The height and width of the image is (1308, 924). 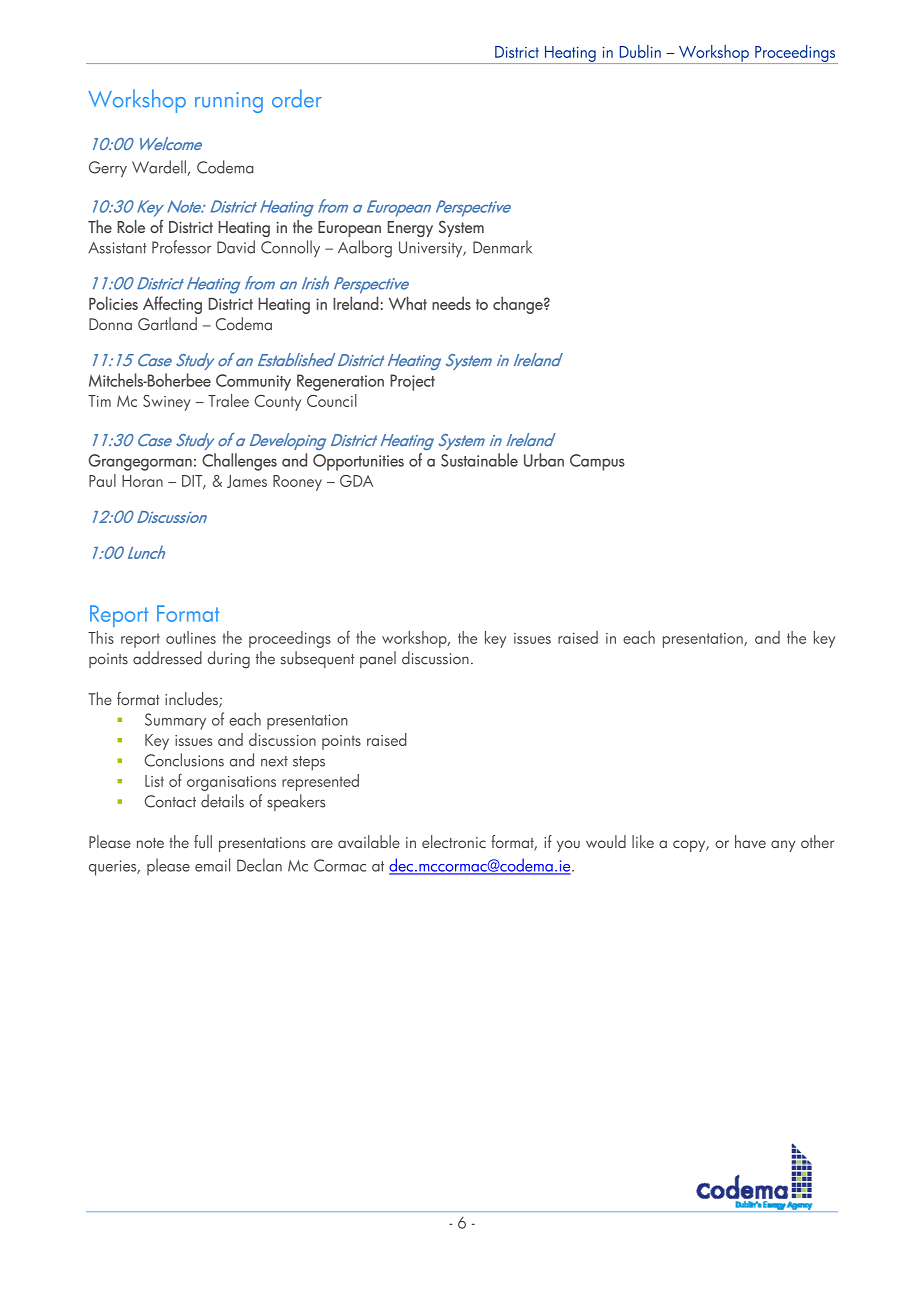 What do you see at coordinates (203, 841) in the image?
I see `full` at bounding box center [203, 841].
